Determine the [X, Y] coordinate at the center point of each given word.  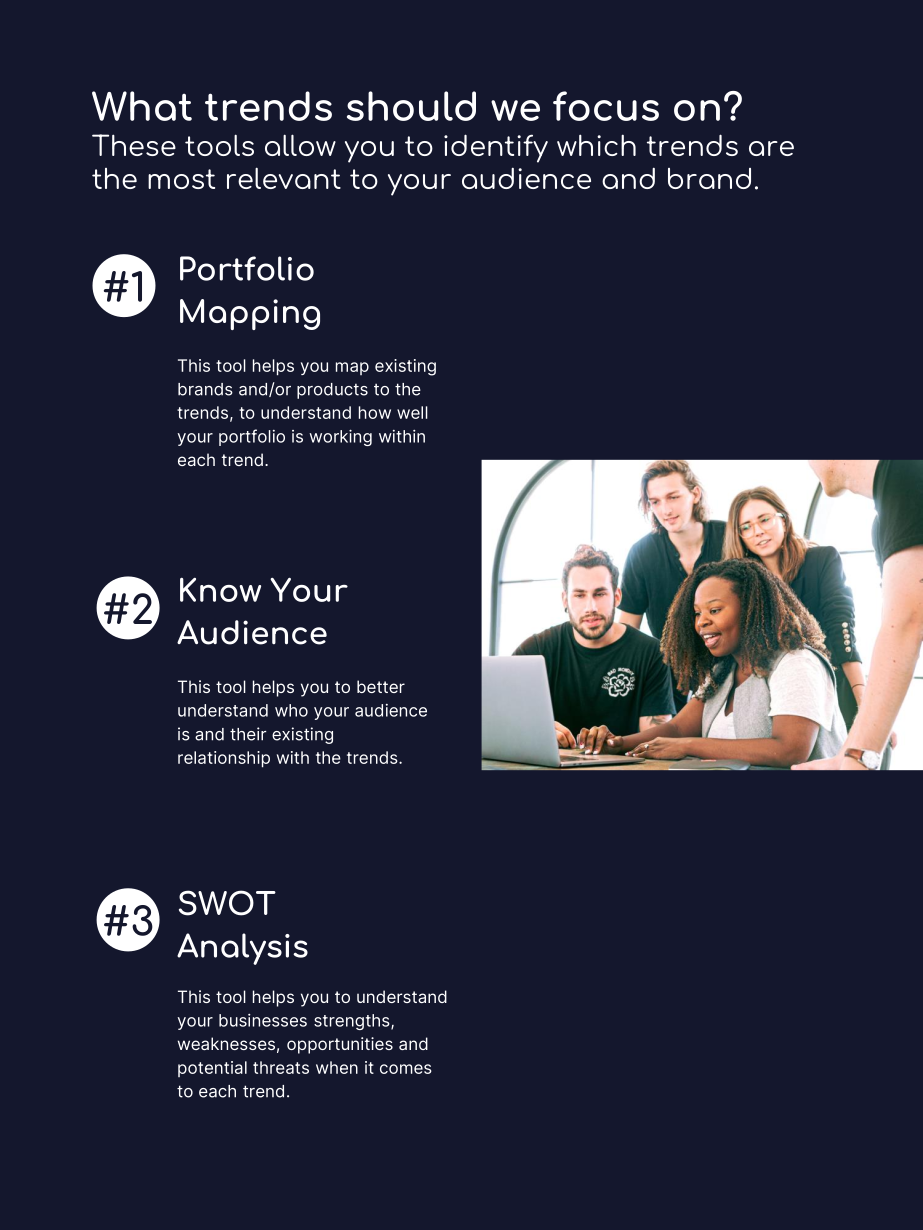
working [340, 437]
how [375, 412]
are [771, 148]
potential [212, 1069]
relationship [224, 759]
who [291, 710]
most [181, 179]
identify [496, 148]
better [381, 686]
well [412, 412]
